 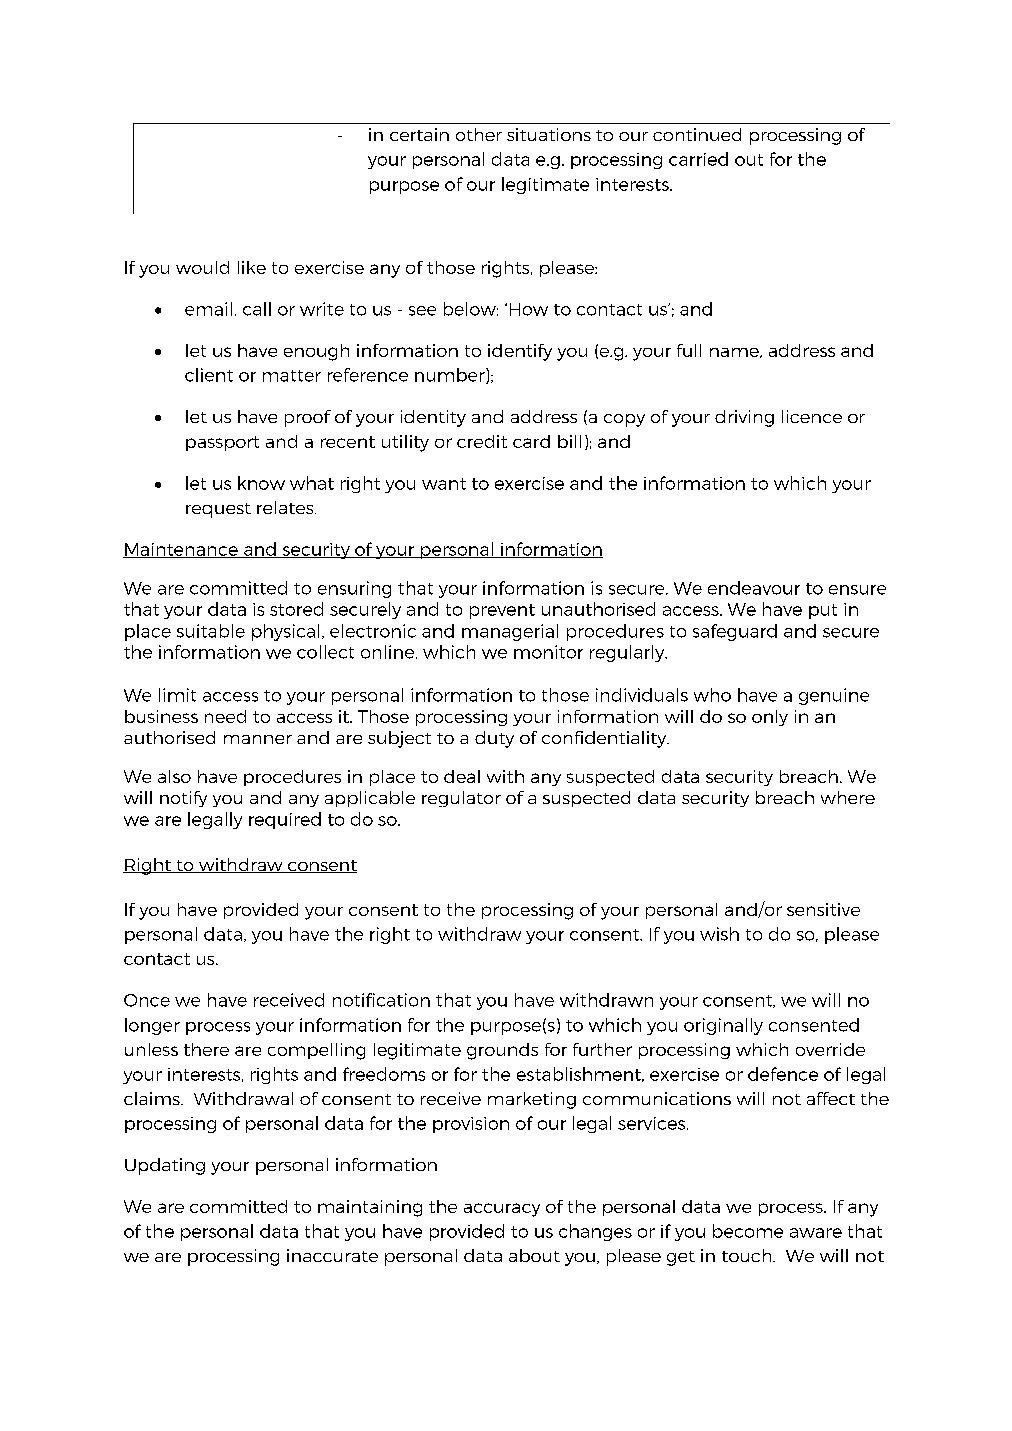 What do you see at coordinates (225, 716) in the screenshot?
I see `need` at bounding box center [225, 716].
